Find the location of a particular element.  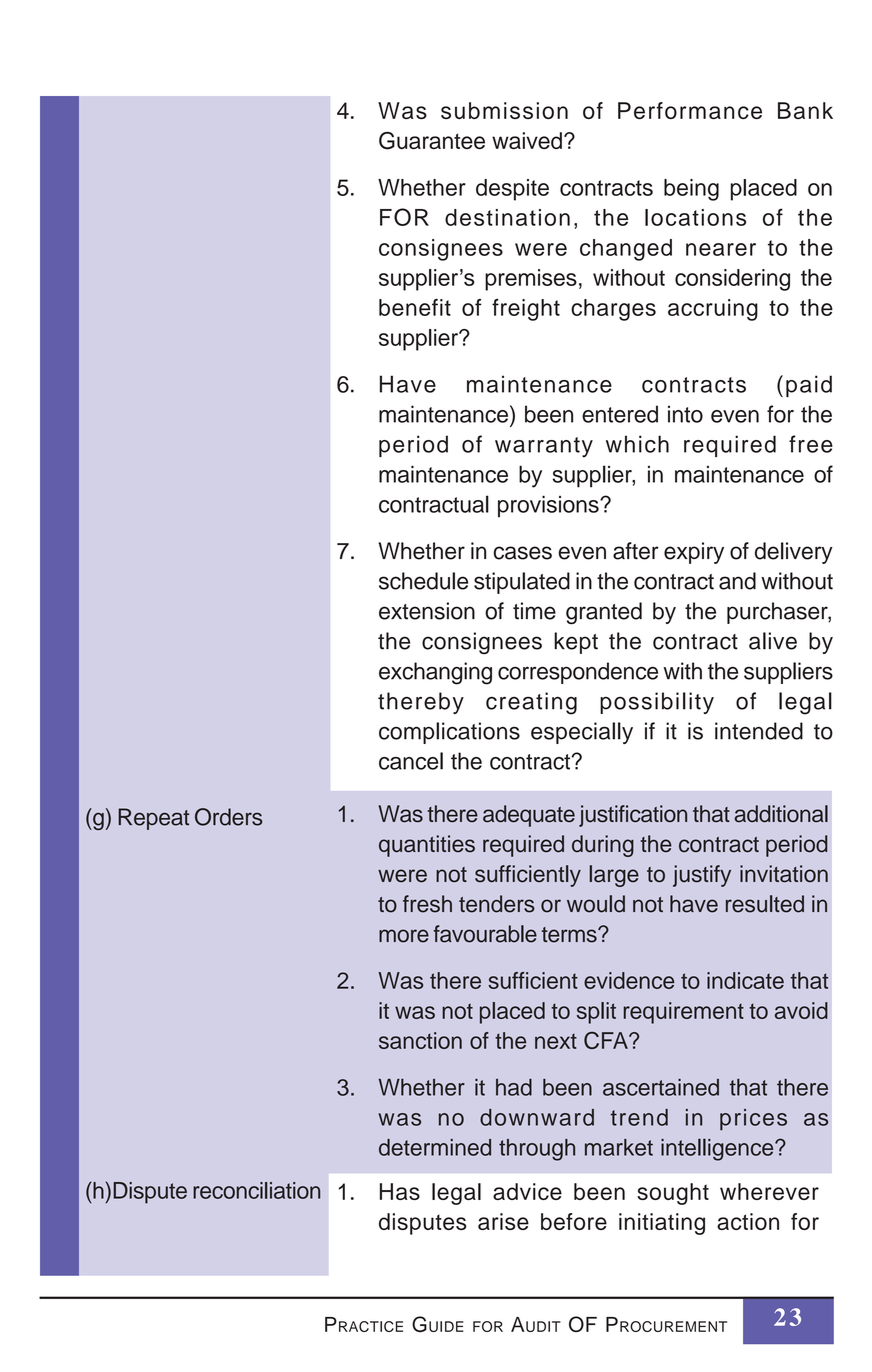

reconciliation is located at coordinates (256, 1190).
